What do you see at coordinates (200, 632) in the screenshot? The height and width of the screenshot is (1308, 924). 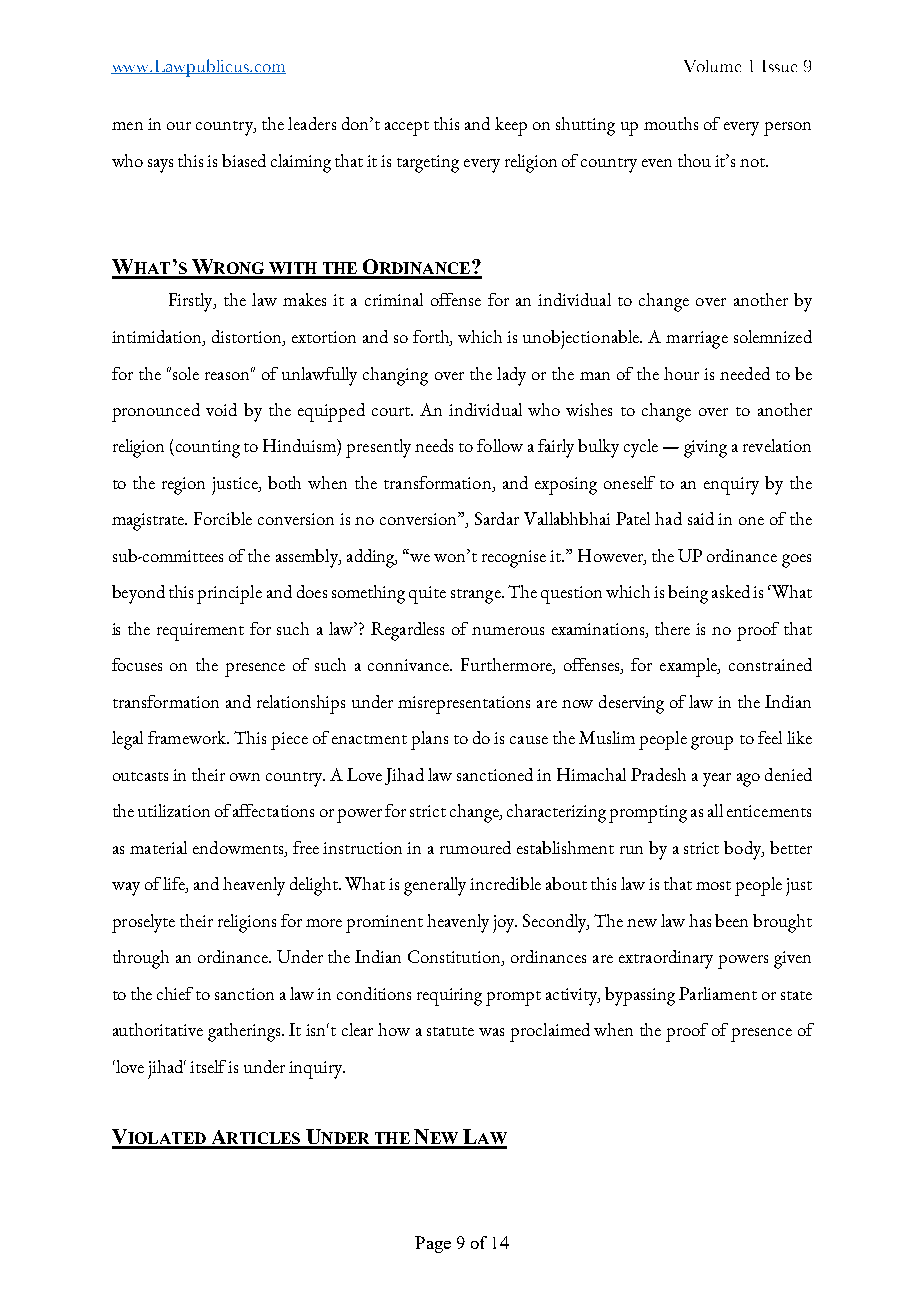 I see `requirement` at bounding box center [200, 632].
